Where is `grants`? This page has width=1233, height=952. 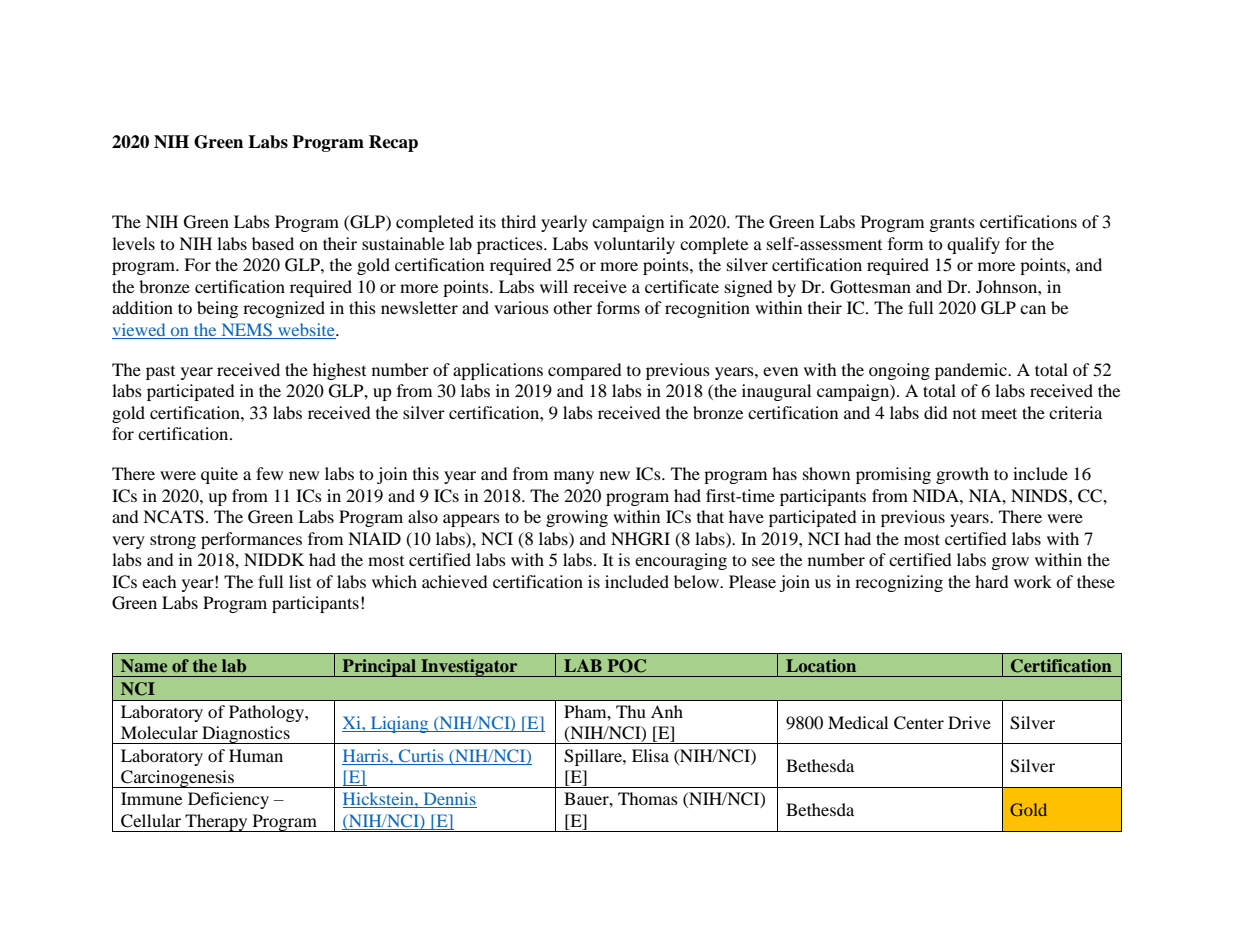 grants is located at coordinates (952, 225).
